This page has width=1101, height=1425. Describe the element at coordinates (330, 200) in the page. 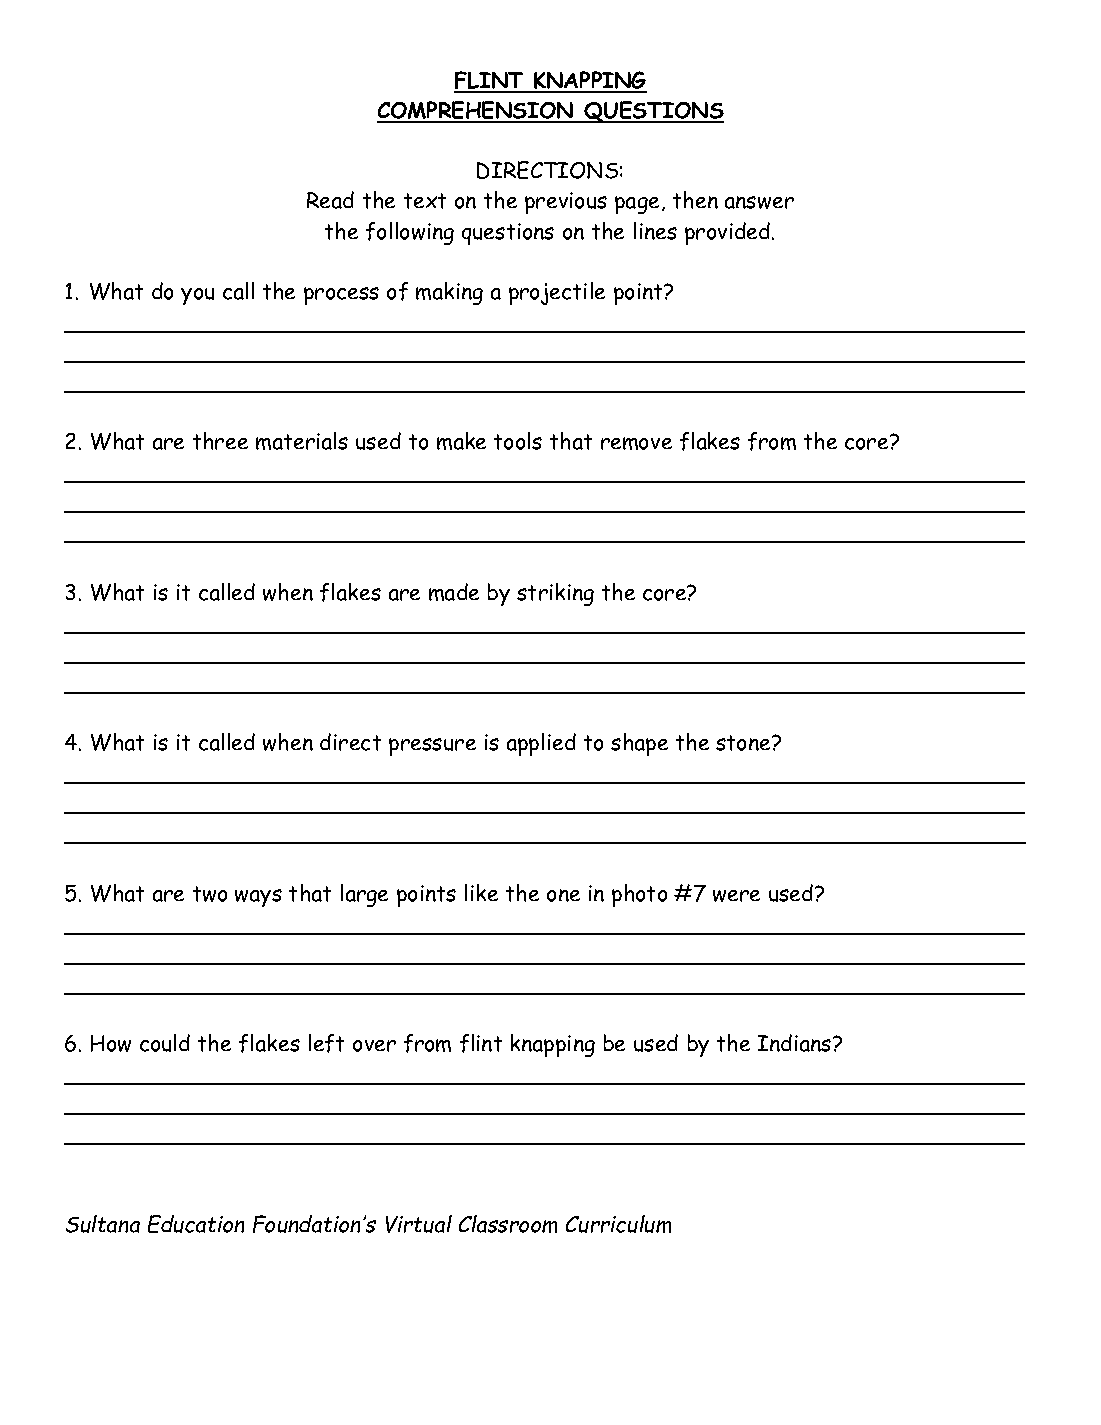

I see `Read` at that location.
